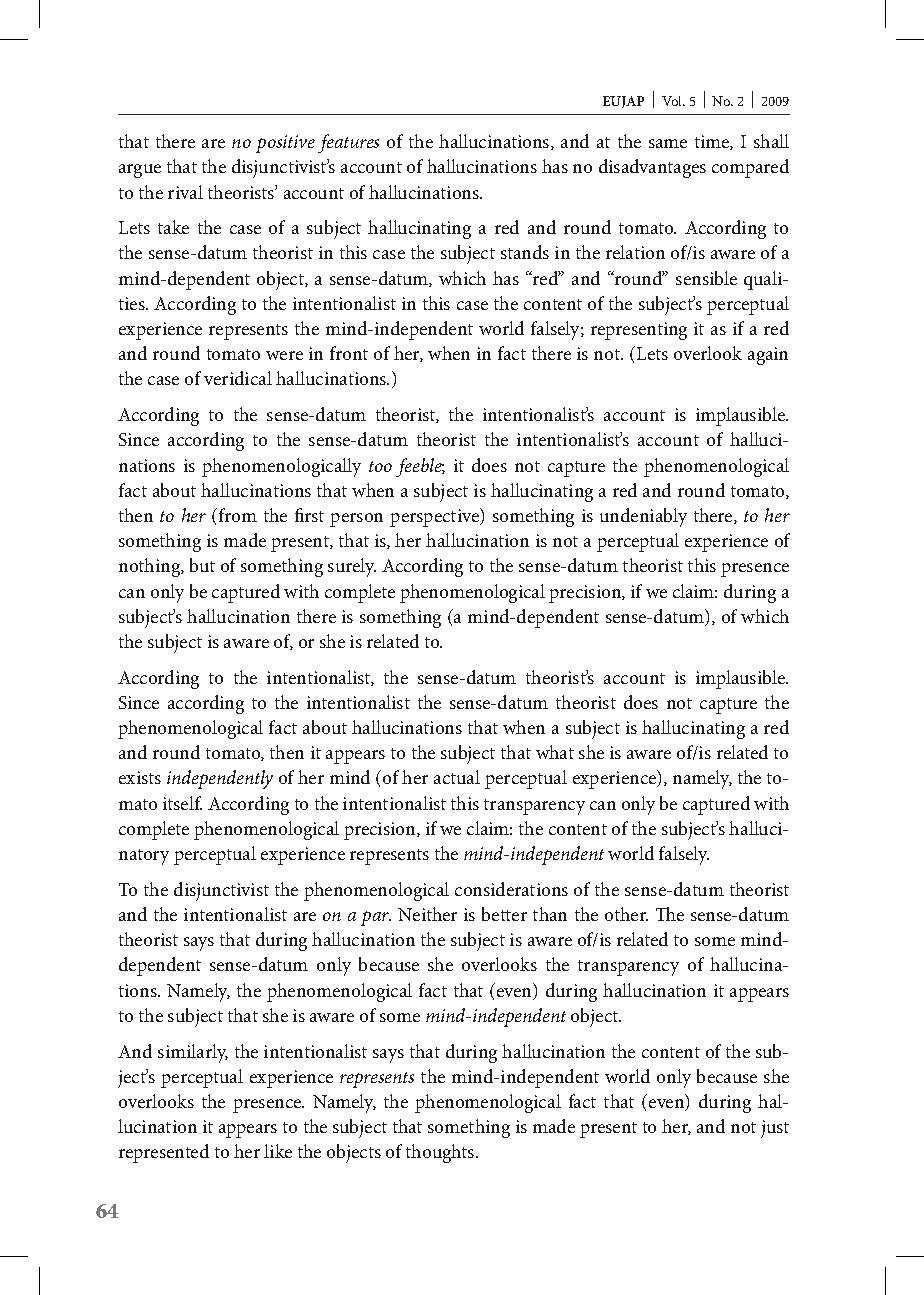 This document has height=1295, width=924. I want to click on but, so click(202, 565).
